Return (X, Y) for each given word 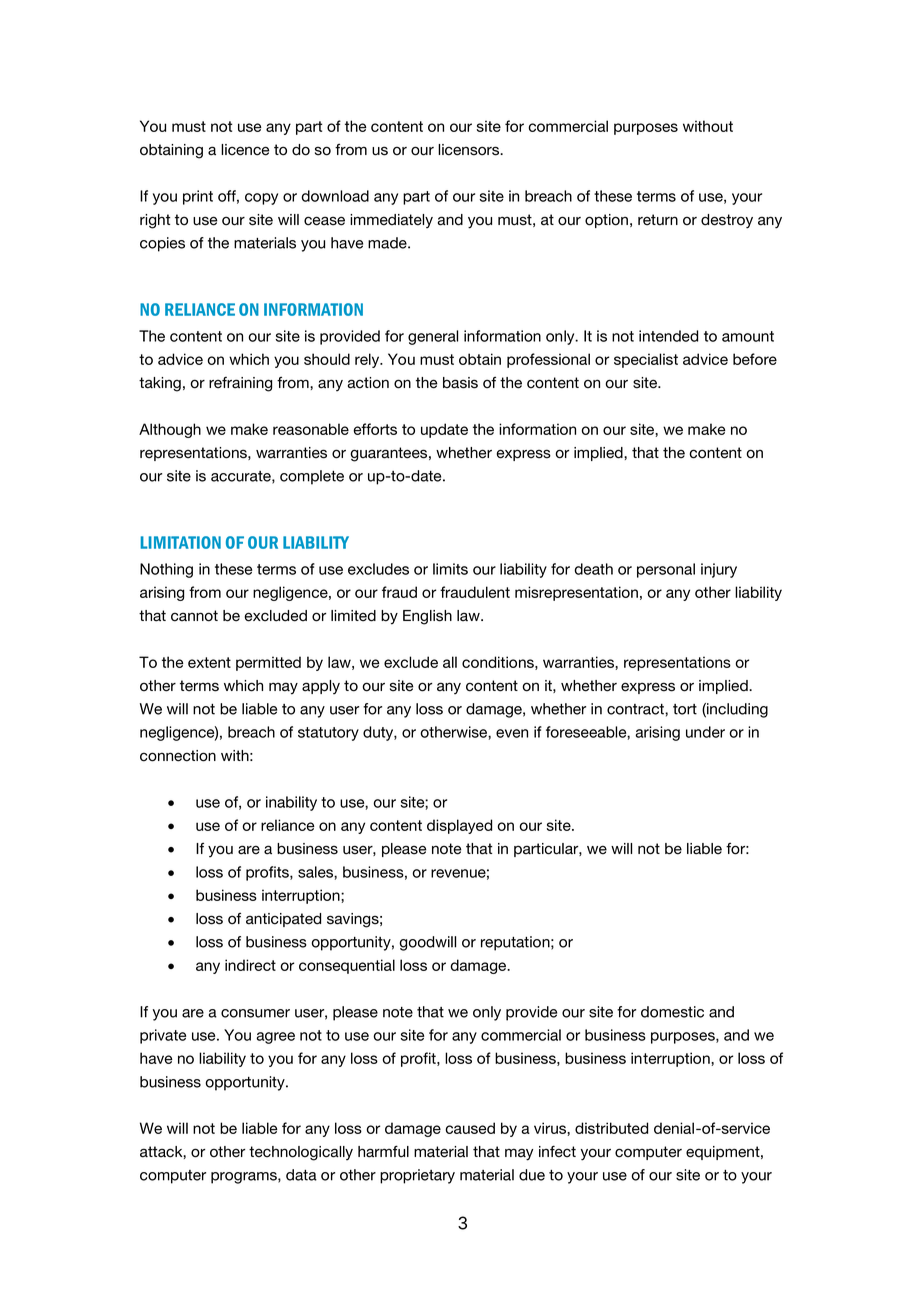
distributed (611, 1128)
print (198, 197)
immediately (391, 221)
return (658, 220)
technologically (301, 1153)
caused (470, 1128)
